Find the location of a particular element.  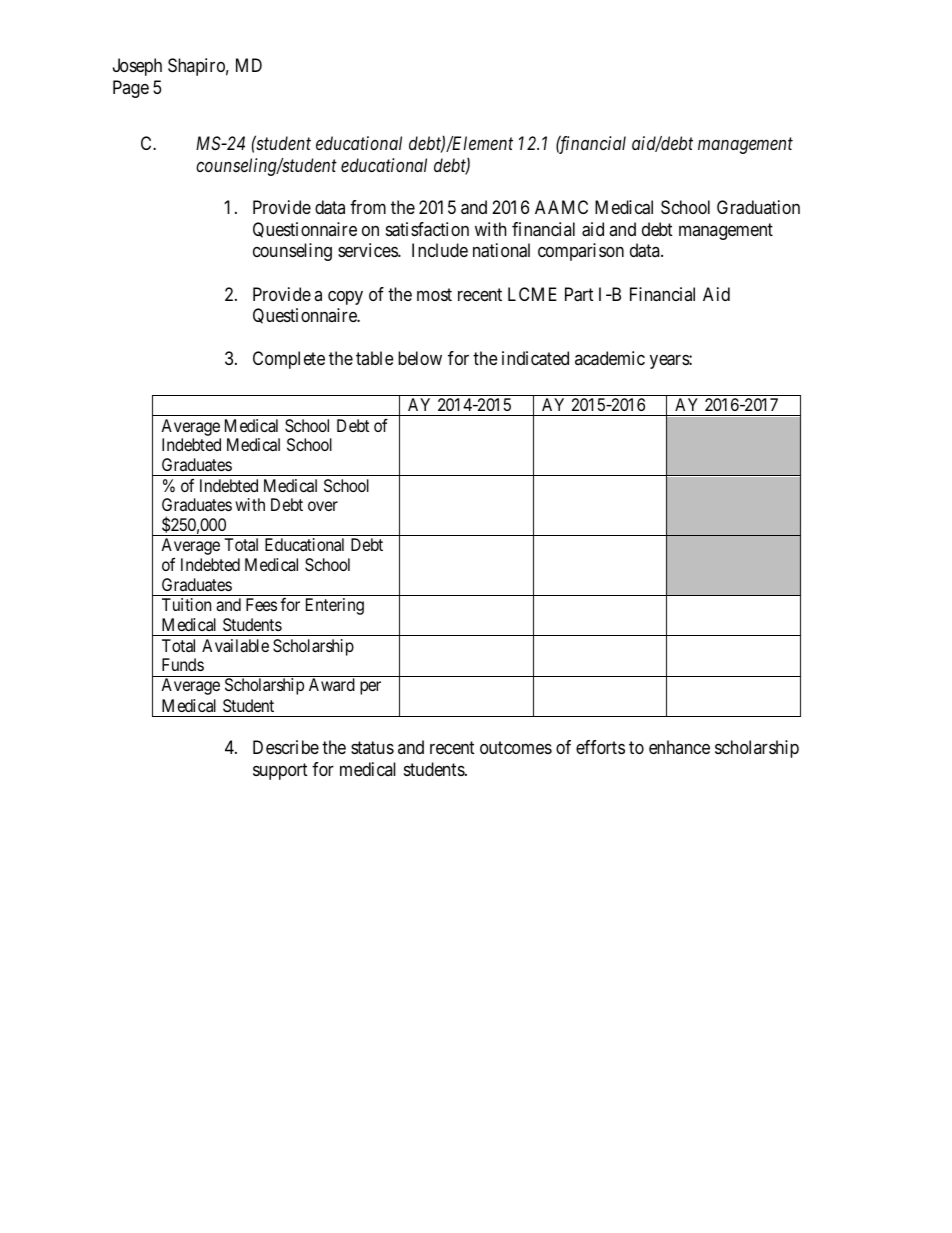

Describe is located at coordinates (286, 747).
